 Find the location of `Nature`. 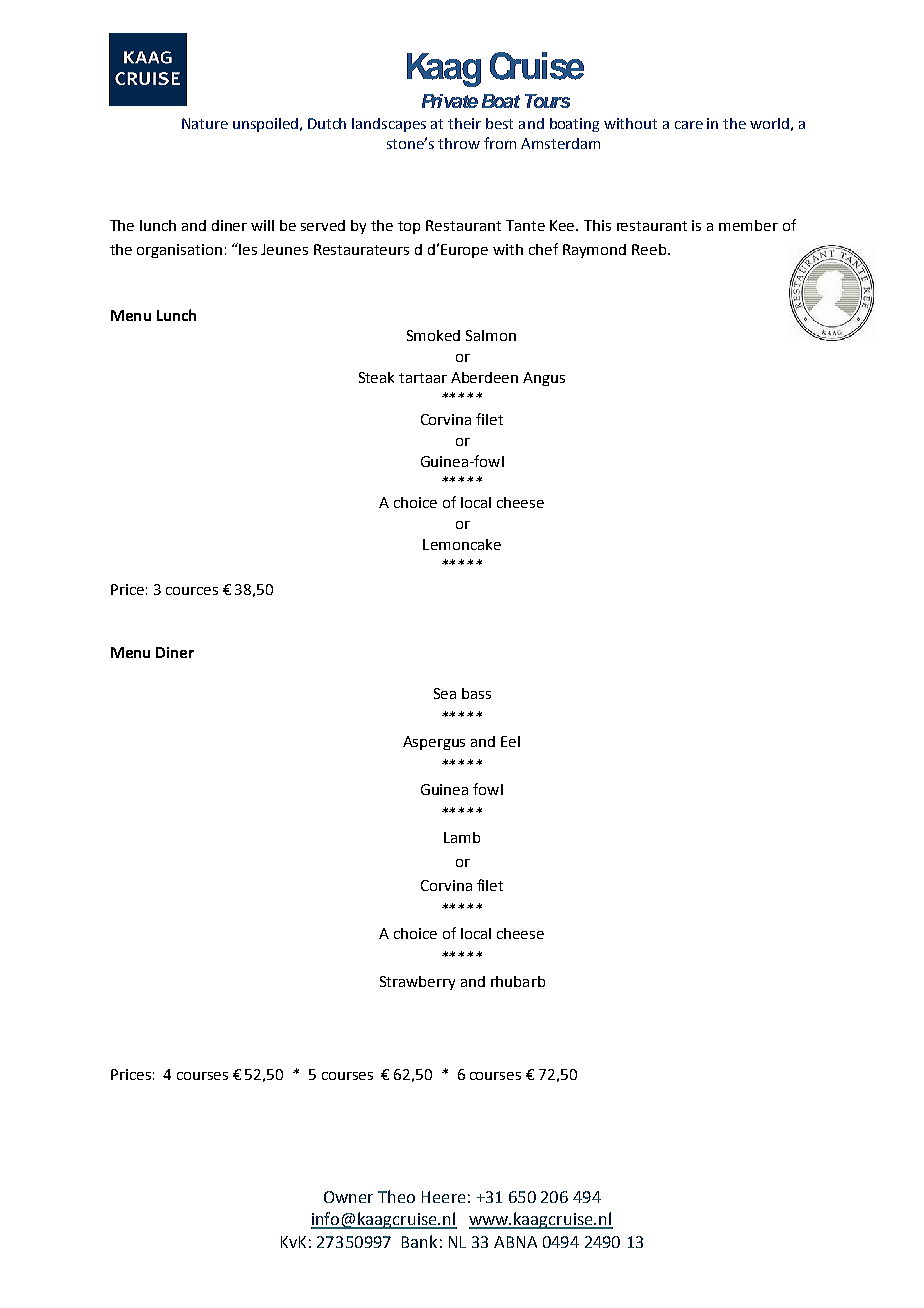

Nature is located at coordinates (205, 123).
